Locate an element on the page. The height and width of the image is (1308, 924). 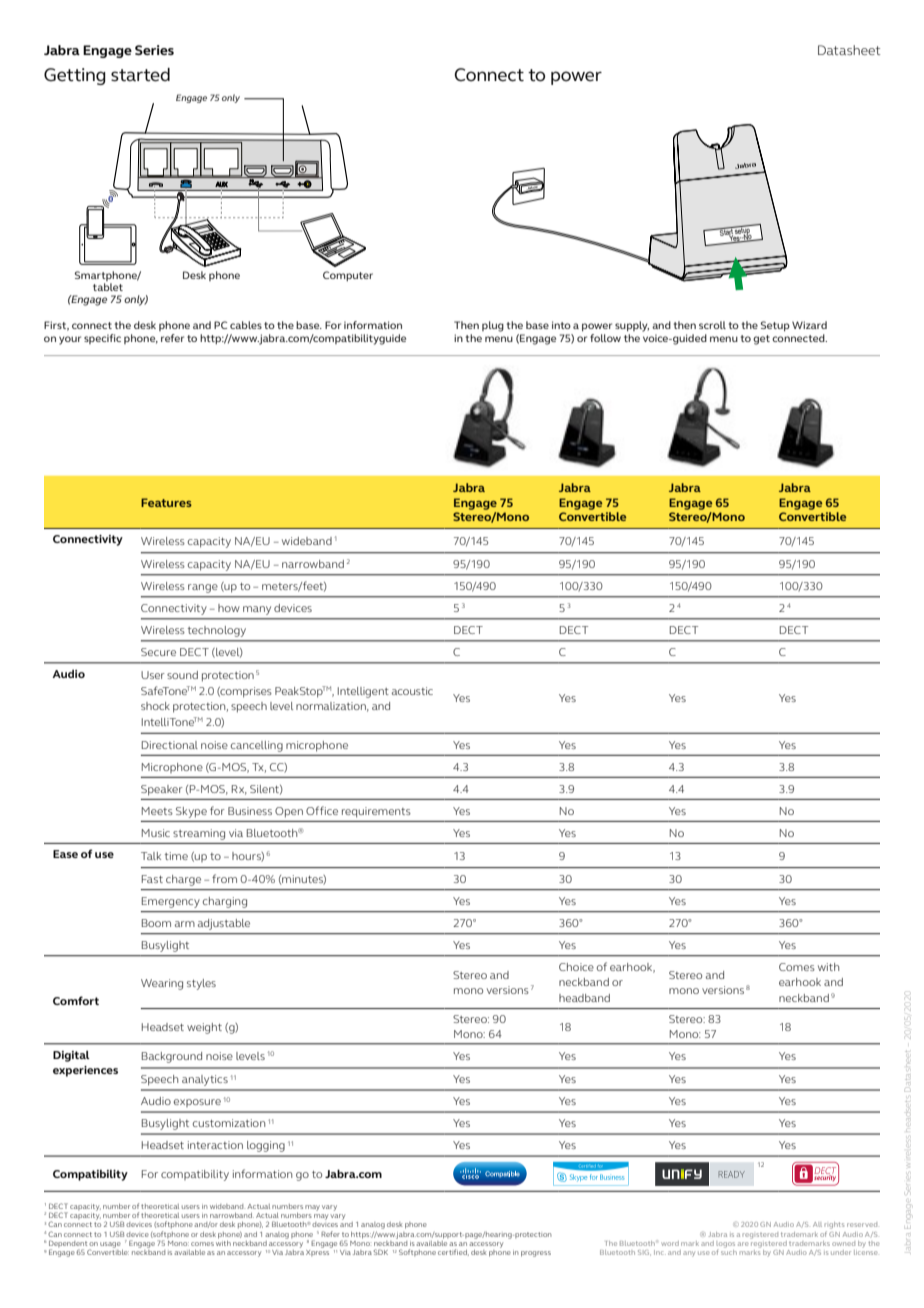
are is located at coordinates (743, 1244).
